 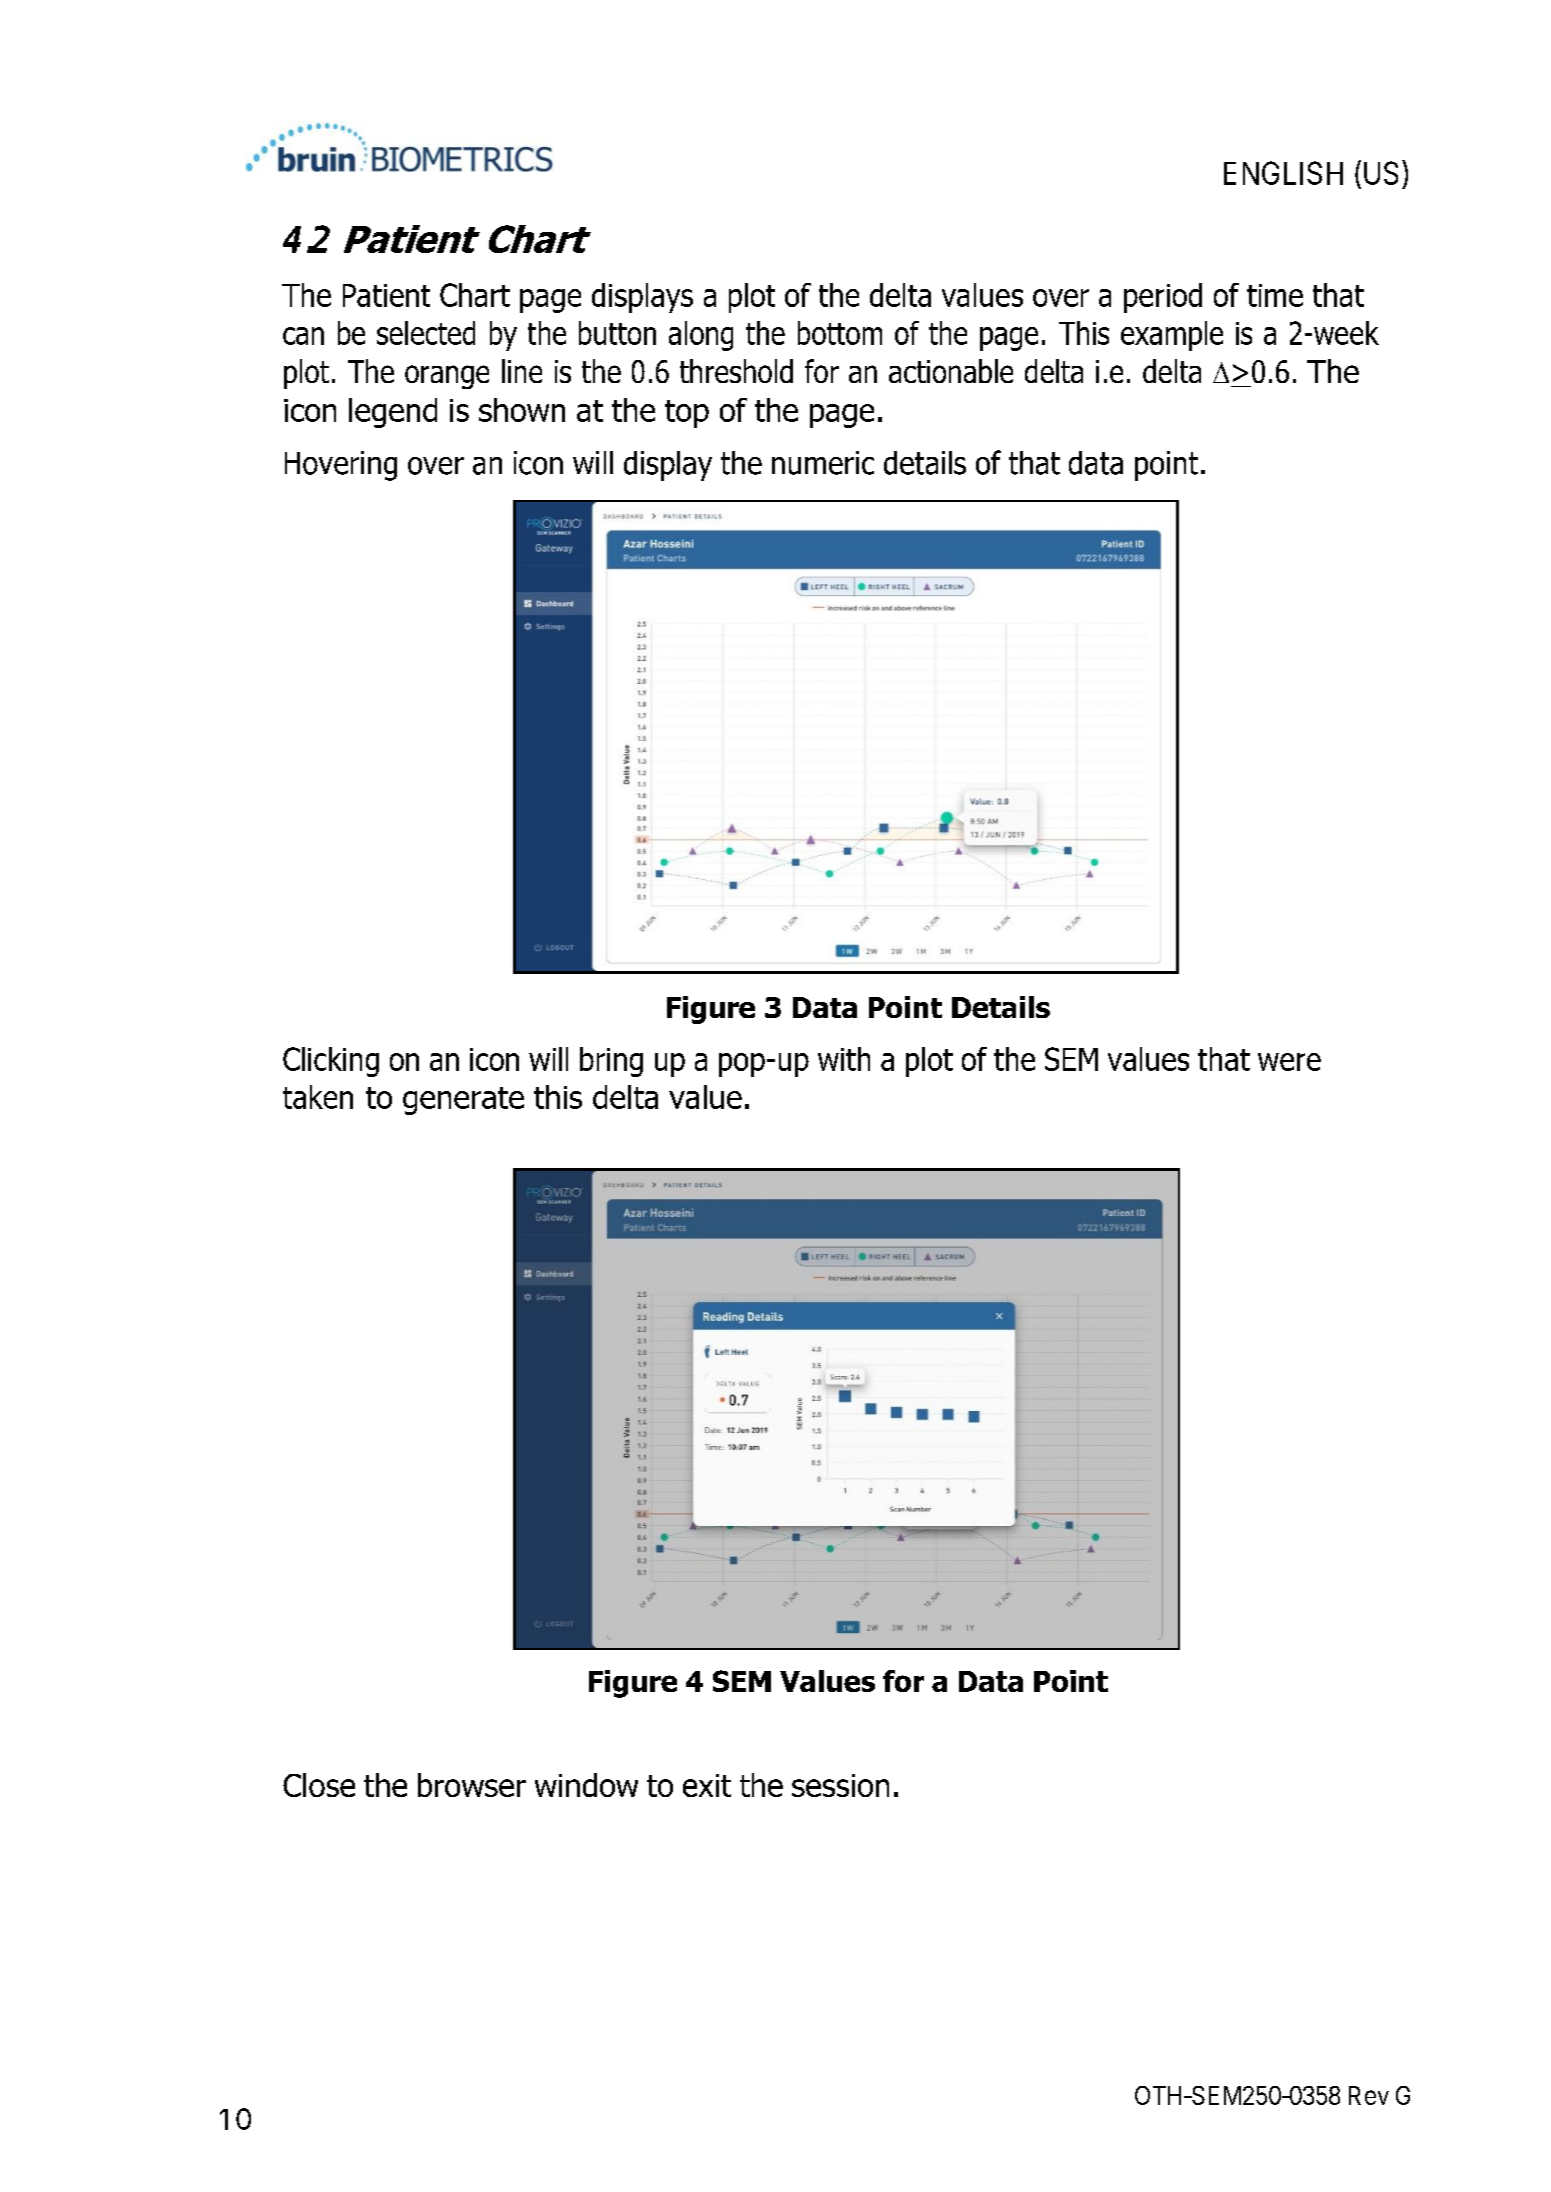 I want to click on ENGLISH, so click(x=1283, y=173).
